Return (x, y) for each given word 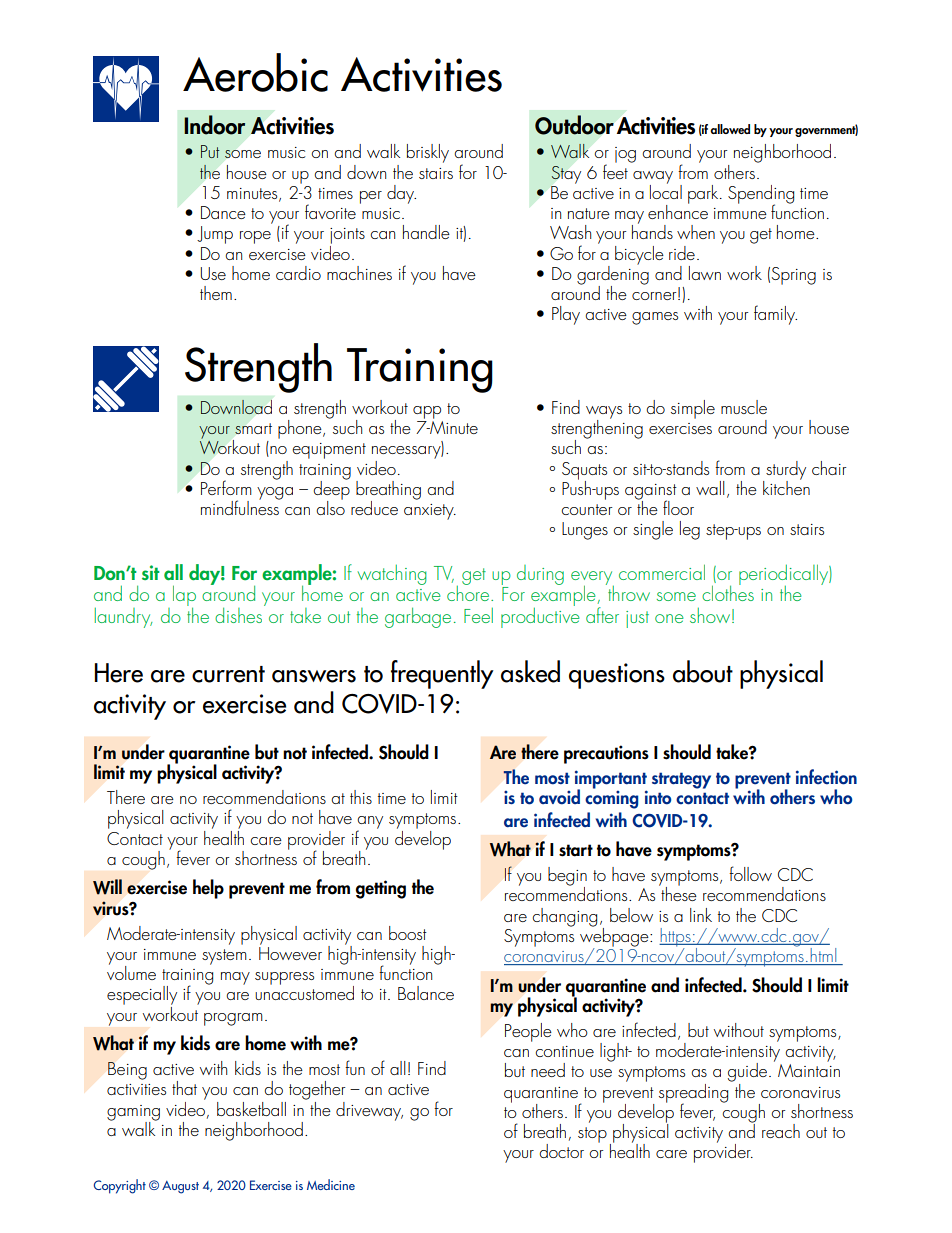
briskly (428, 153)
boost (408, 933)
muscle (744, 407)
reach (781, 1131)
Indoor (214, 125)
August (180, 1187)
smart (253, 428)
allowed (730, 129)
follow (750, 873)
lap (184, 597)
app (427, 412)
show (710, 615)
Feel (478, 615)
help (208, 889)
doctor (561, 1151)
